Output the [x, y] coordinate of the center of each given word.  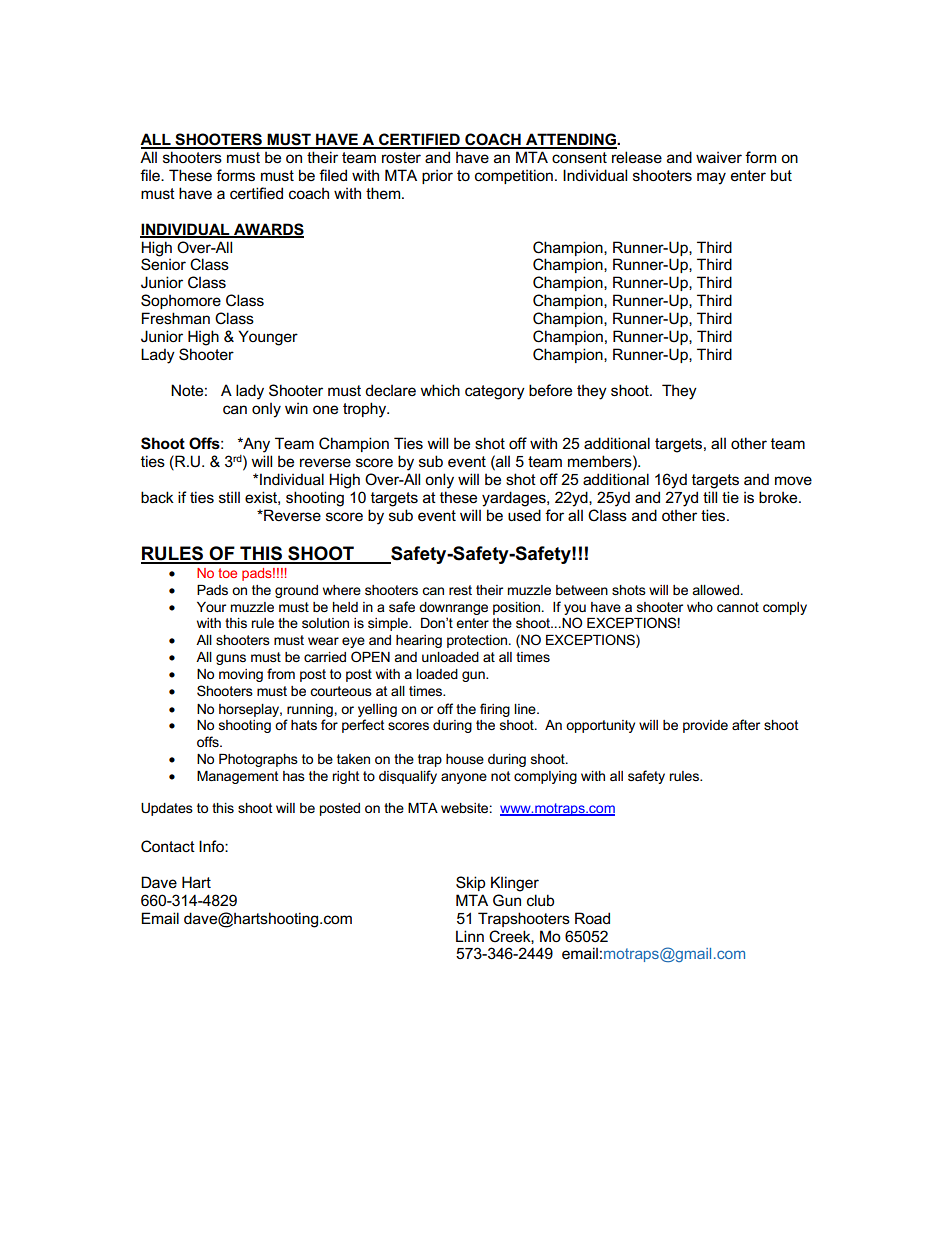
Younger [268, 338]
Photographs [258, 760]
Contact [168, 846]
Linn [470, 936]
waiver [719, 157]
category [495, 392]
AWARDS [268, 230]
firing [495, 710]
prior [437, 176]
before [550, 390]
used [524, 515]
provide [705, 726]
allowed [715, 590]
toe [227, 573]
